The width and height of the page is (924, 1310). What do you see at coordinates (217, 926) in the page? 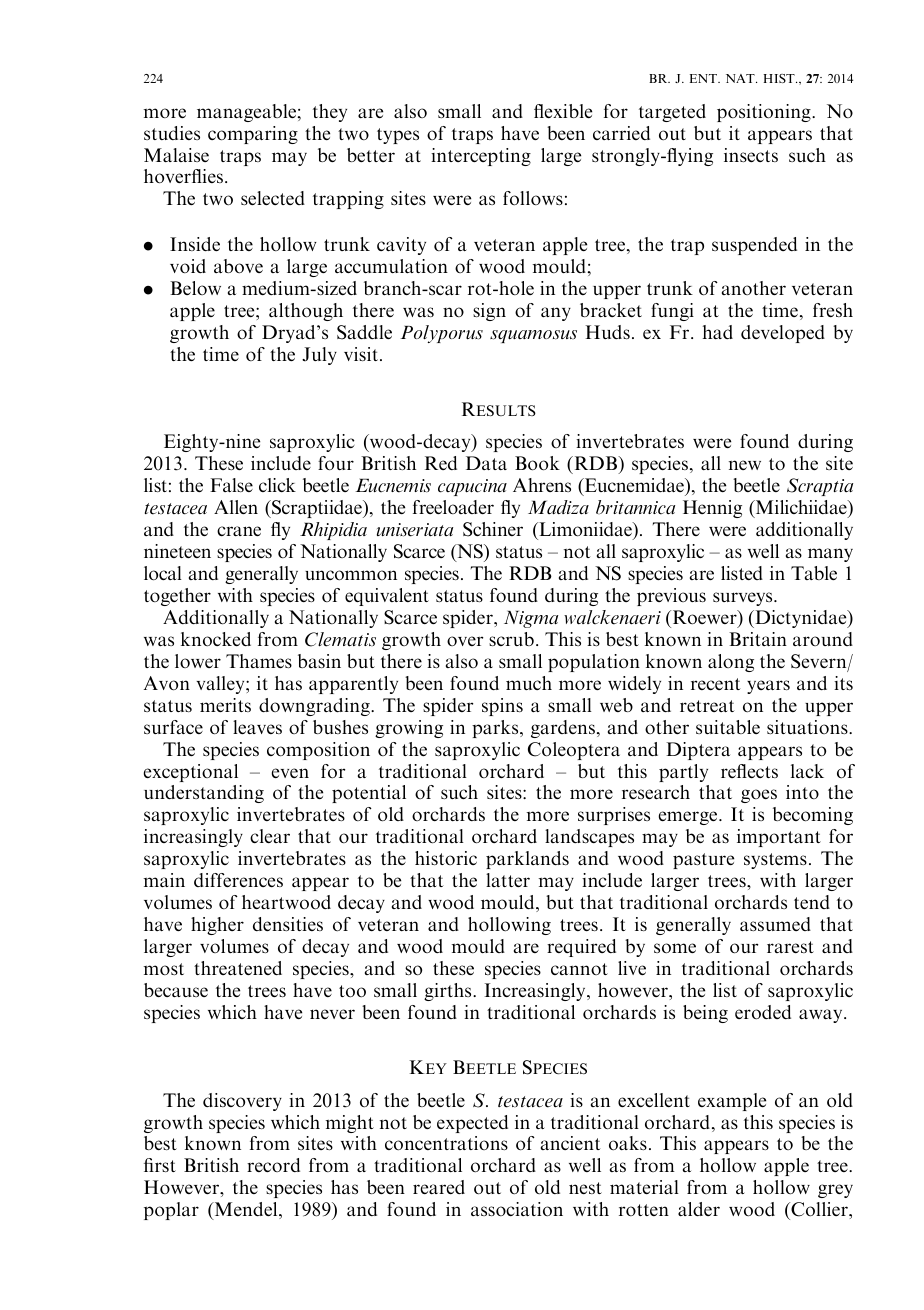
I see `higher` at bounding box center [217, 926].
